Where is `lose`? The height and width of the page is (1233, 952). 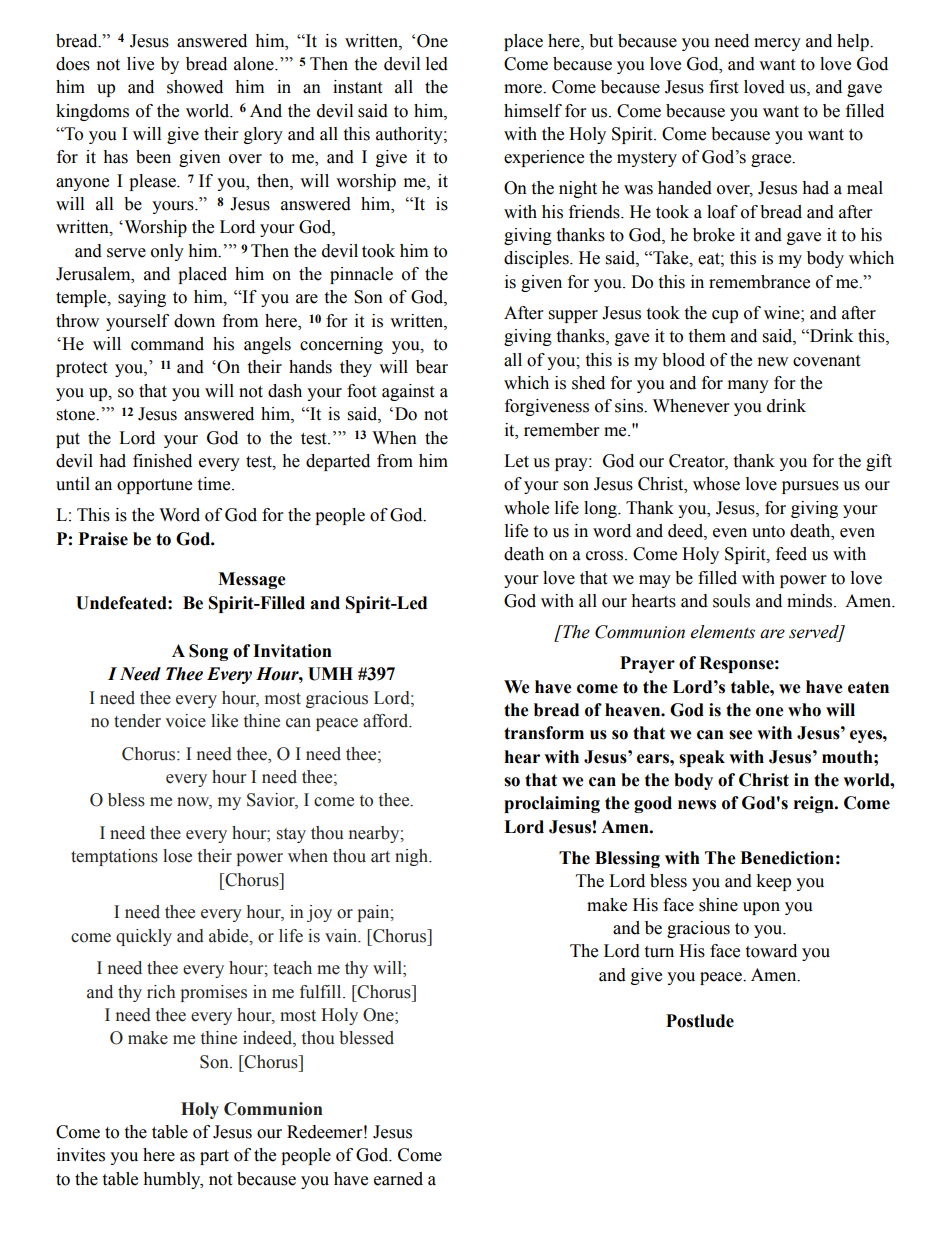
lose is located at coordinates (177, 856).
